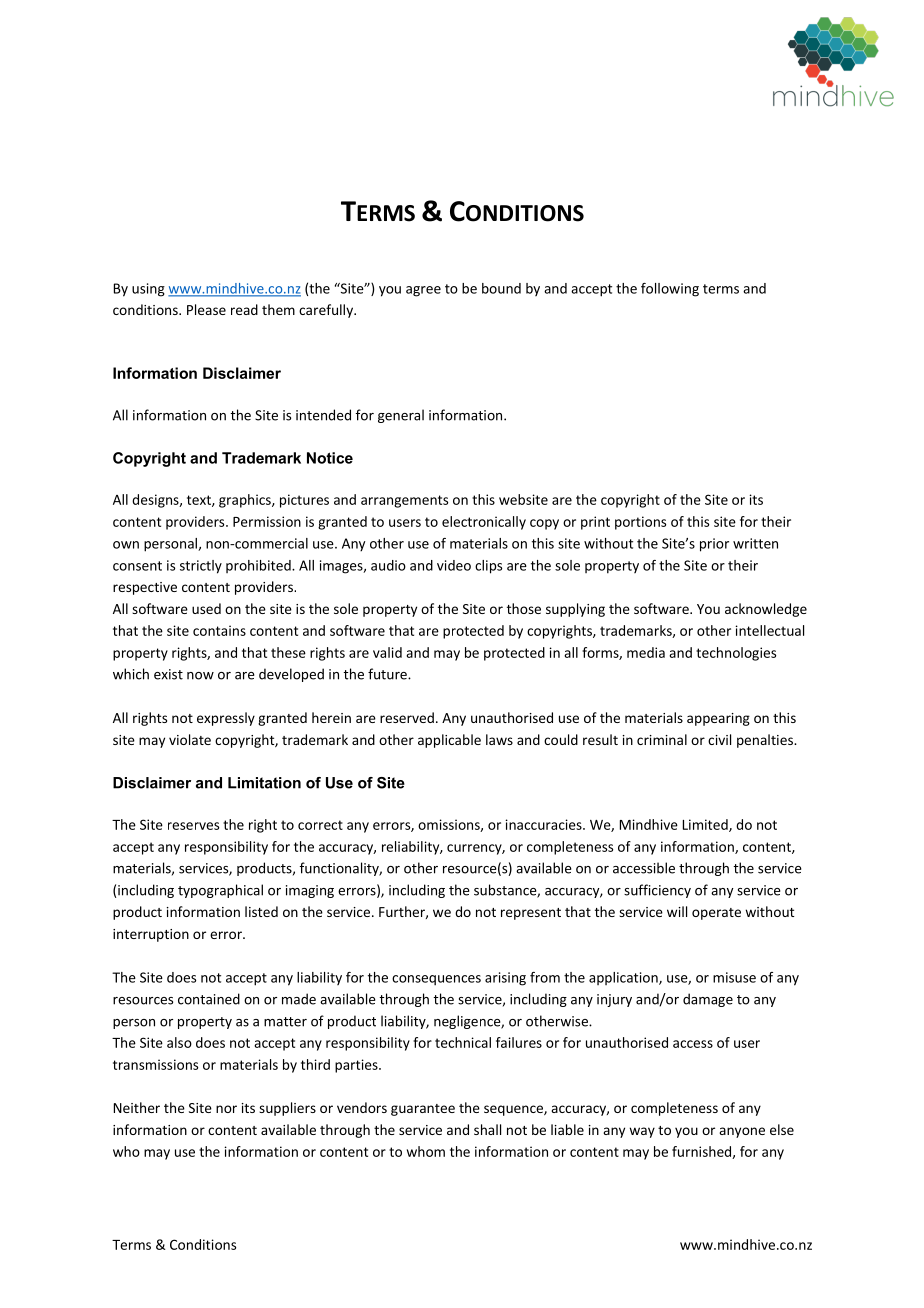 The height and width of the document is (1308, 924). What do you see at coordinates (206, 309) in the document?
I see `Please` at bounding box center [206, 309].
